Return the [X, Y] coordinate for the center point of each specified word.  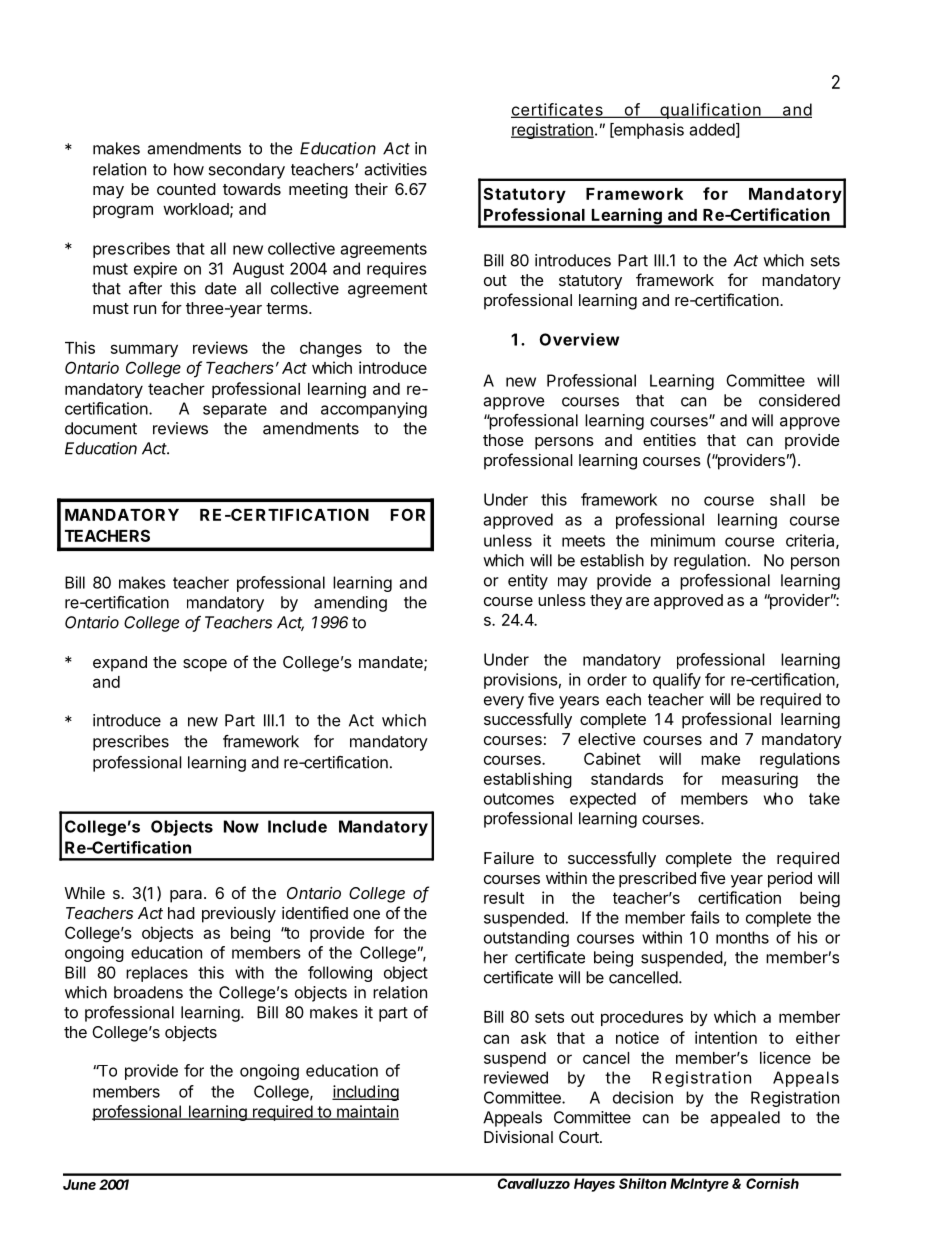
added [712, 129]
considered [799, 400]
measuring [760, 780]
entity [528, 582]
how [189, 169]
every [504, 702]
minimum [683, 540]
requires [397, 270]
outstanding [526, 939]
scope [205, 665]
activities [395, 169]
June [79, 1184]
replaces [157, 974]
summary [144, 350]
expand [120, 664]
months [742, 937]
